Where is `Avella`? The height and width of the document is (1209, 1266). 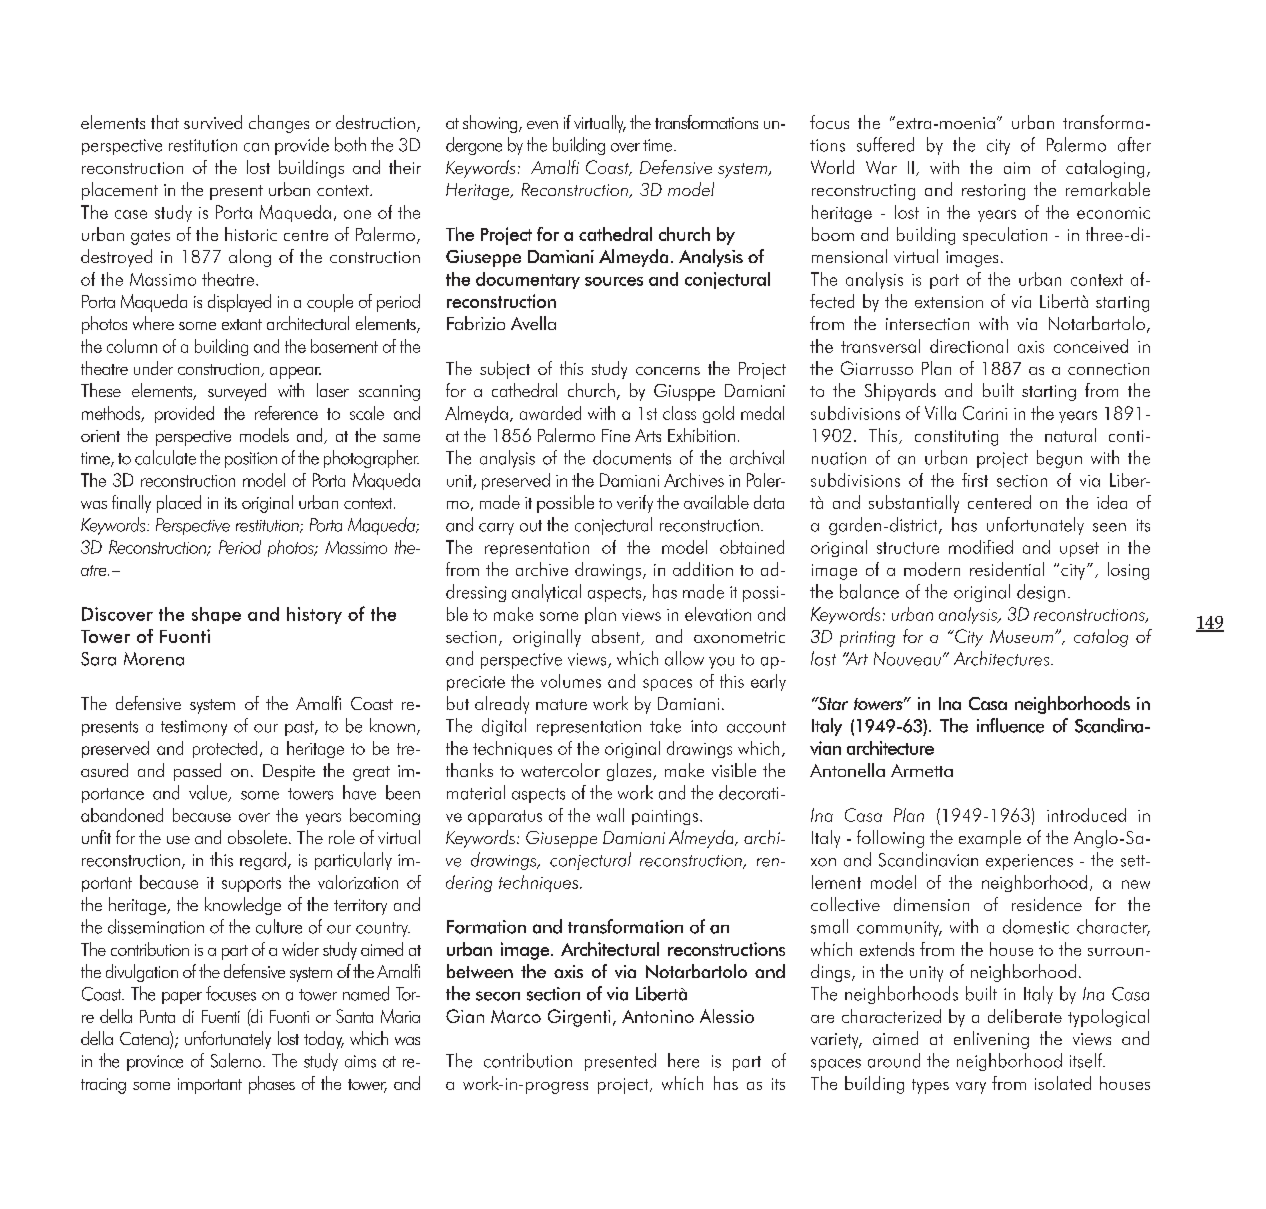 Avella is located at coordinates (533, 323).
